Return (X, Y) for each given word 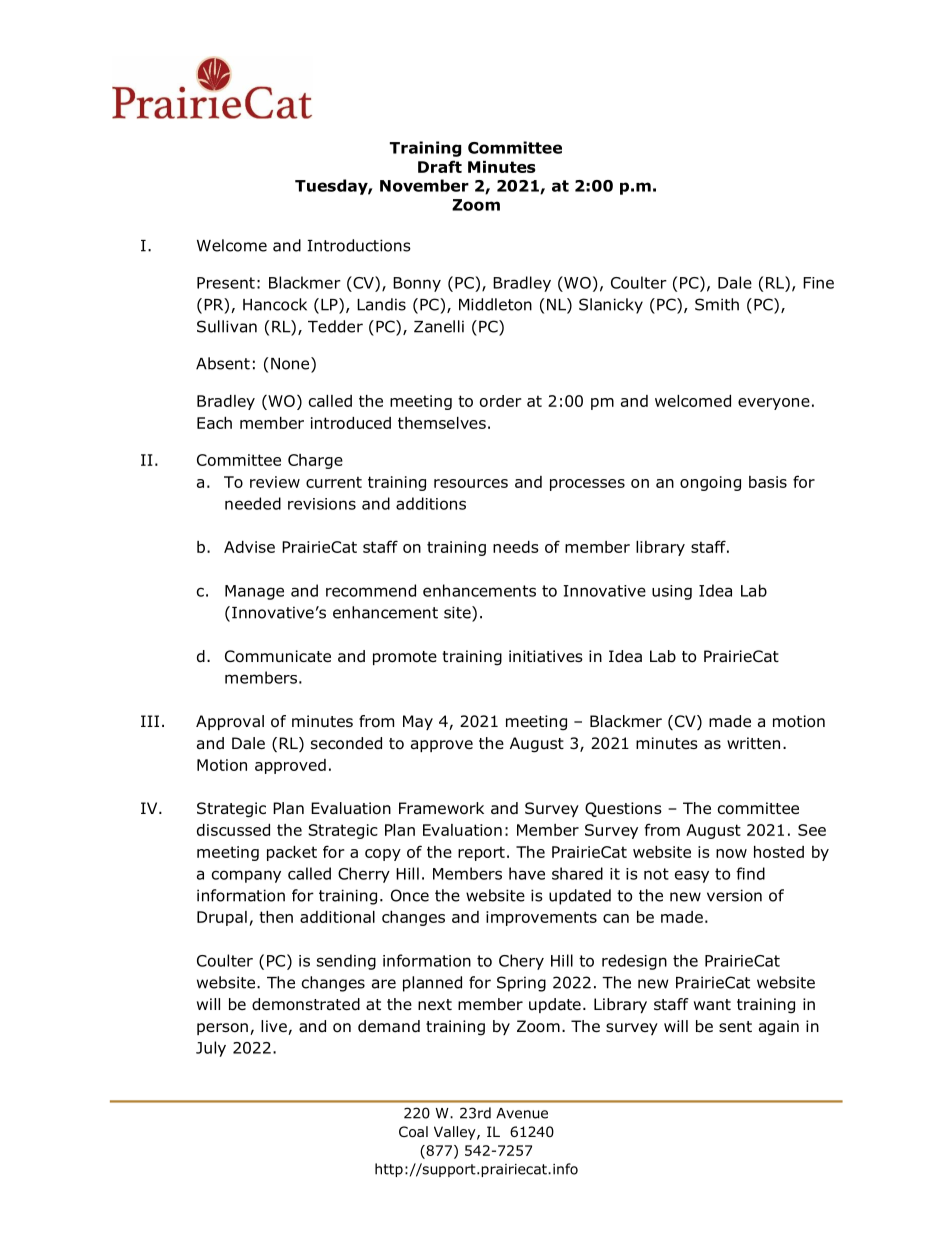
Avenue (522, 1113)
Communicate (278, 656)
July (211, 1049)
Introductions (359, 245)
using (672, 592)
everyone (774, 404)
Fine (818, 283)
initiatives (546, 656)
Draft (440, 166)
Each (214, 423)
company (246, 876)
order (500, 401)
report (481, 853)
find (750, 873)
